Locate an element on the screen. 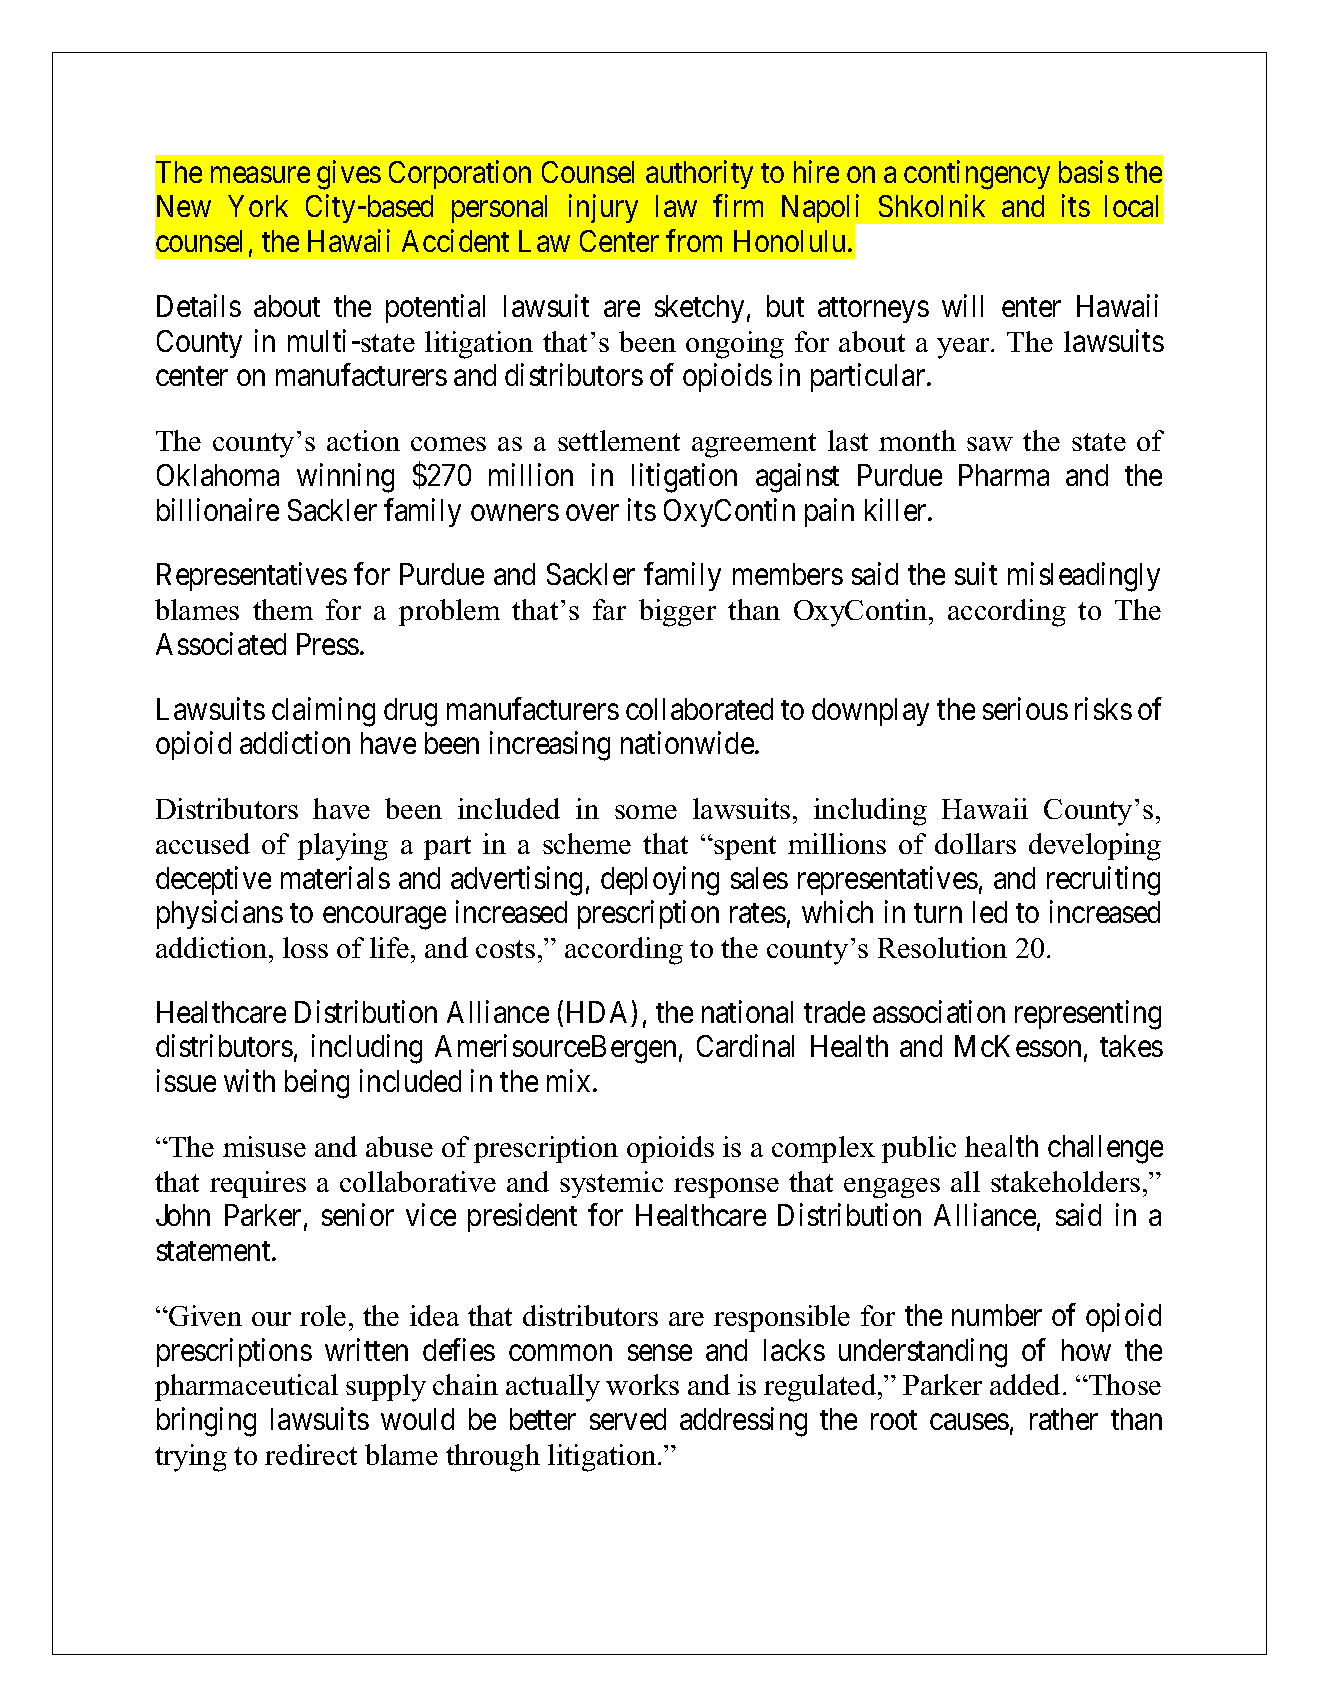 This screenshot has width=1318, height=1706. saw is located at coordinates (990, 444).
